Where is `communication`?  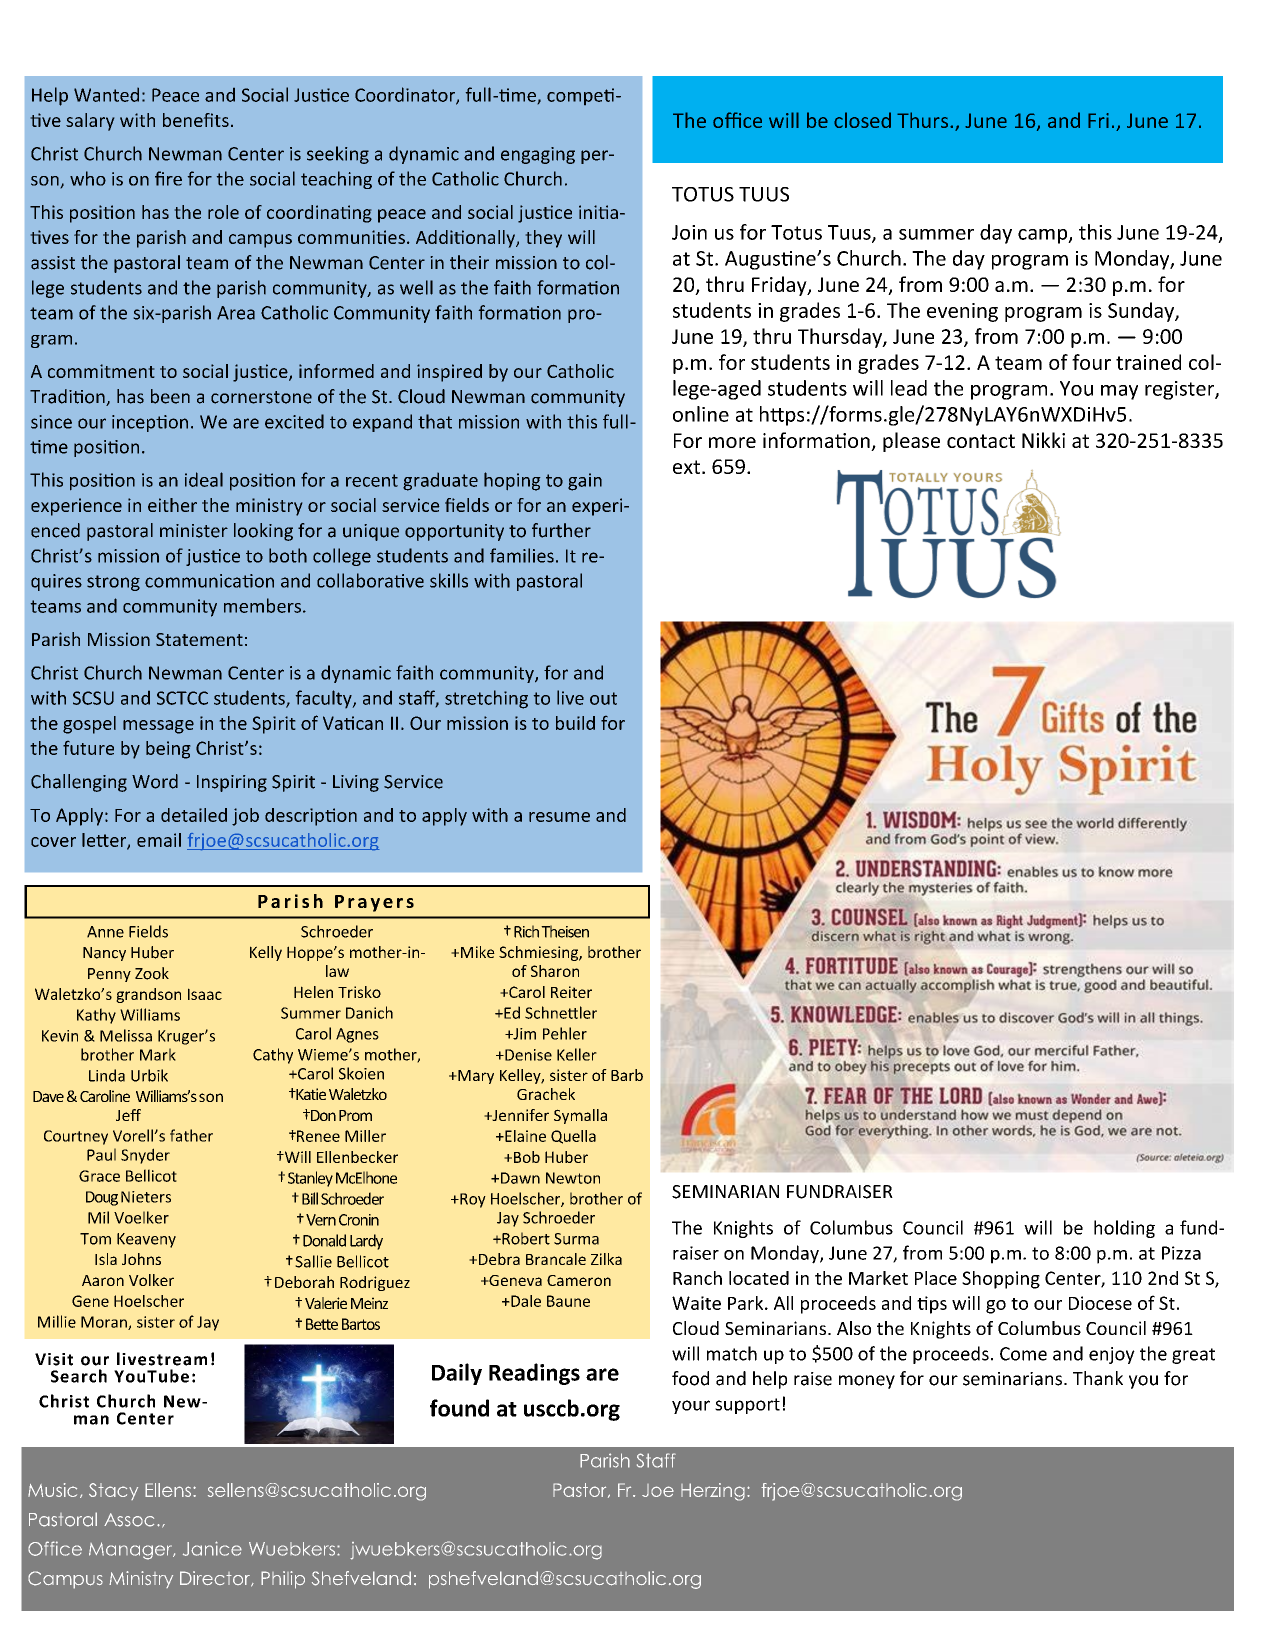 communication is located at coordinates (209, 581).
